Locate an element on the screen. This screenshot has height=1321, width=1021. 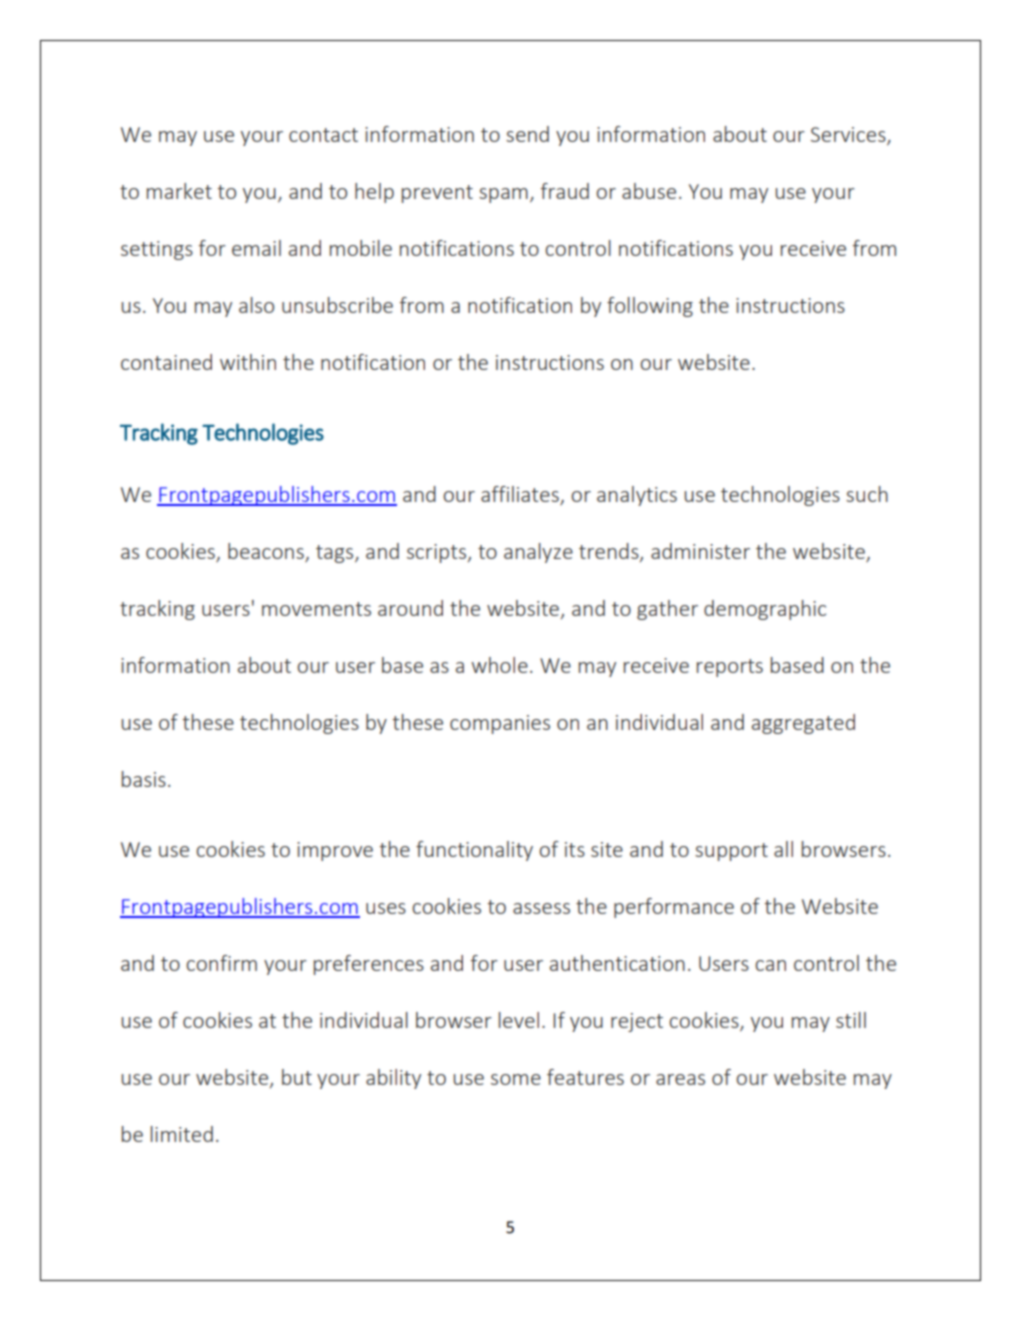
Services is located at coordinates (849, 136).
